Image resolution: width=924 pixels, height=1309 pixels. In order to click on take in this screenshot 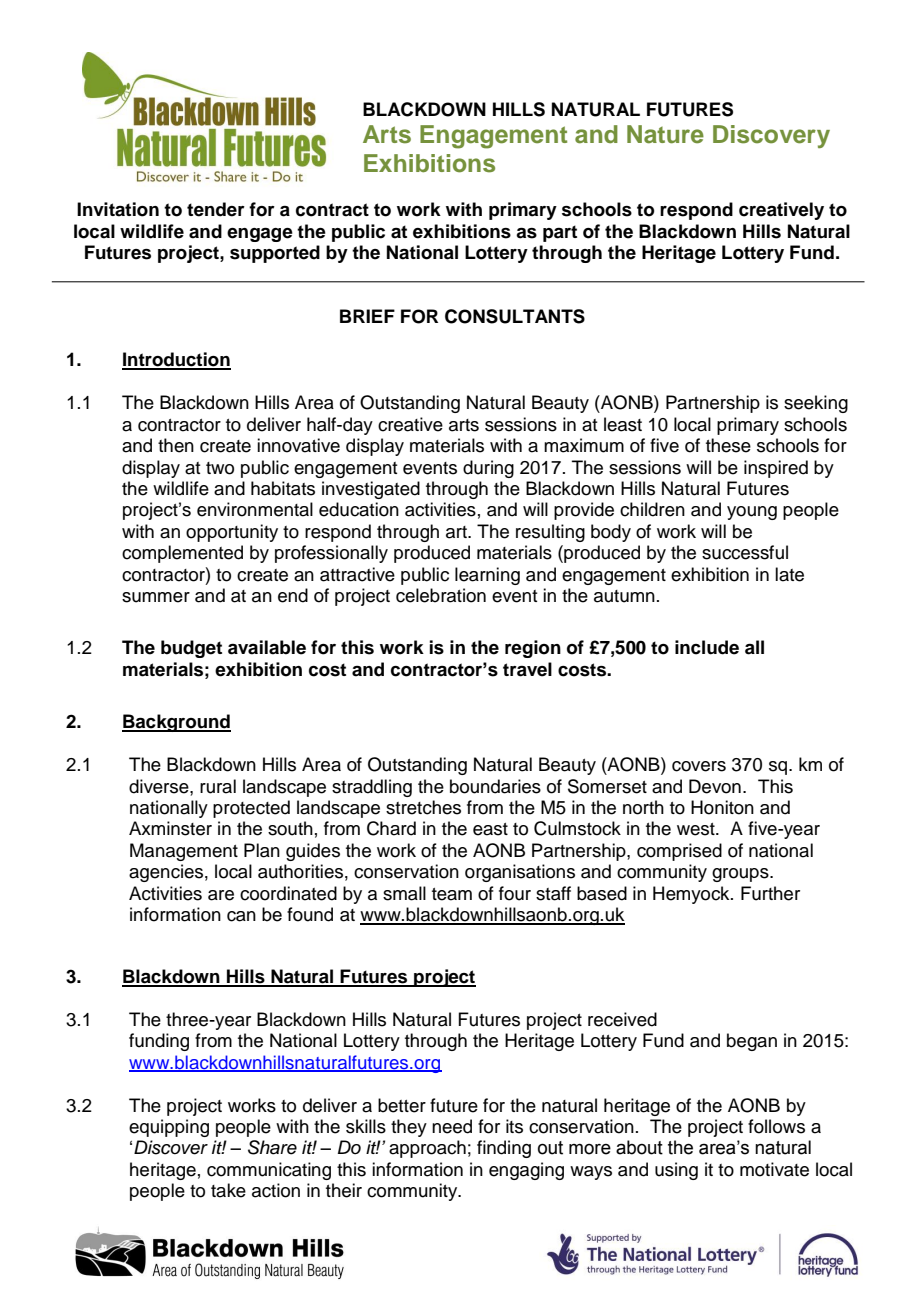, I will do `click(228, 1190)`.
